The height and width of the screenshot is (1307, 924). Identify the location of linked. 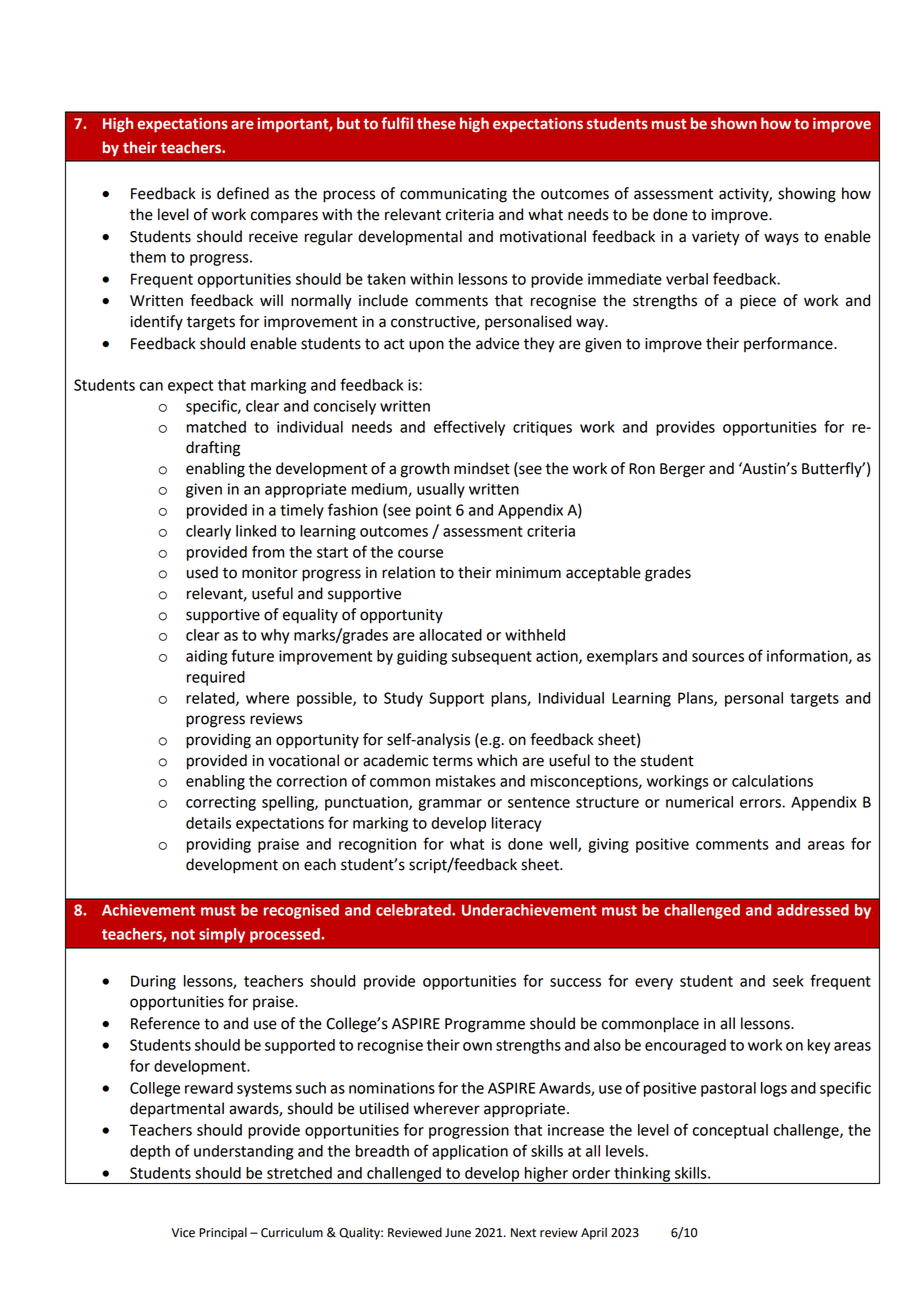
(256, 531).
